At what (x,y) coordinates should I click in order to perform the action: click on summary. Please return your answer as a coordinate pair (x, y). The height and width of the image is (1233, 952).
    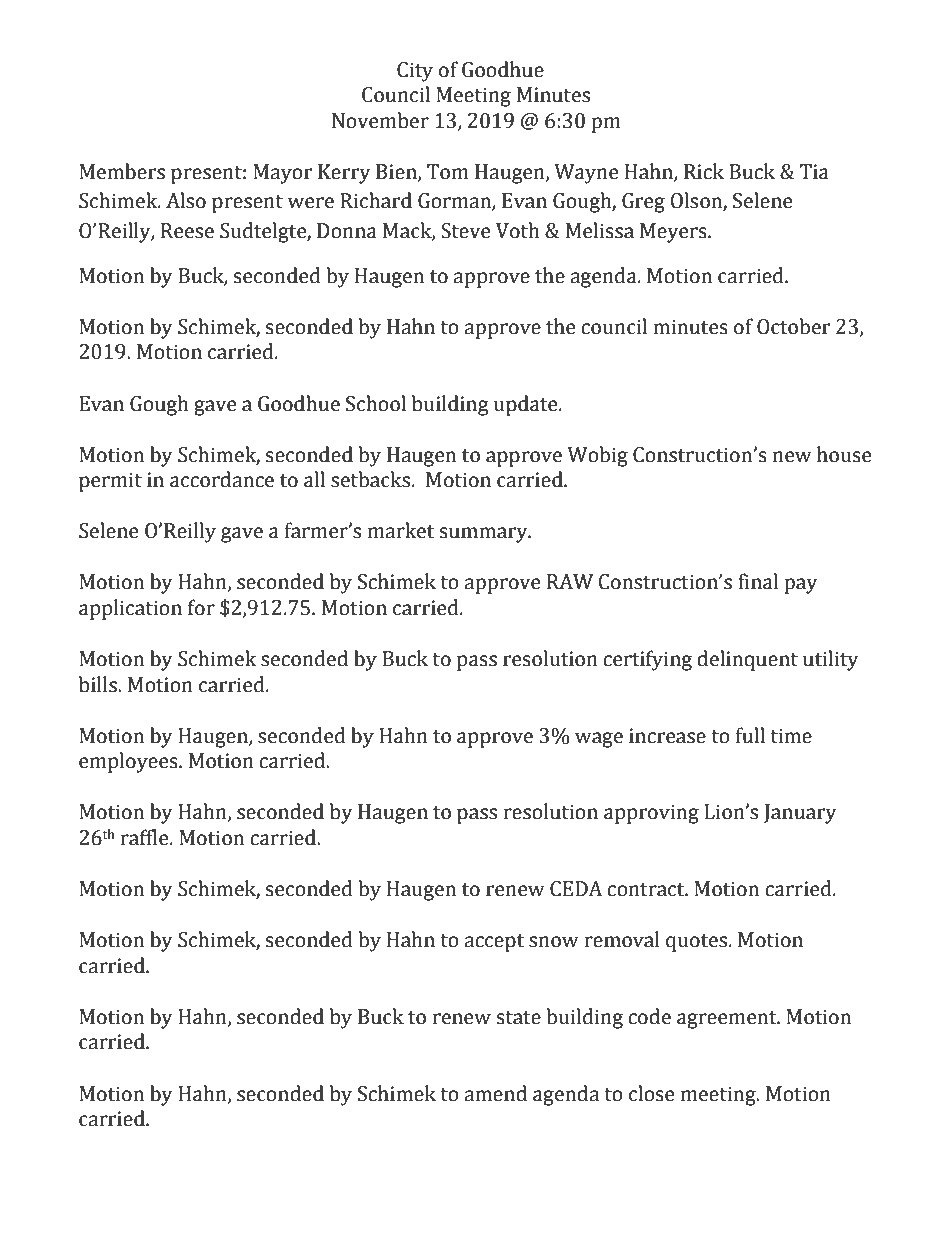
    Looking at the image, I should click on (485, 535).
